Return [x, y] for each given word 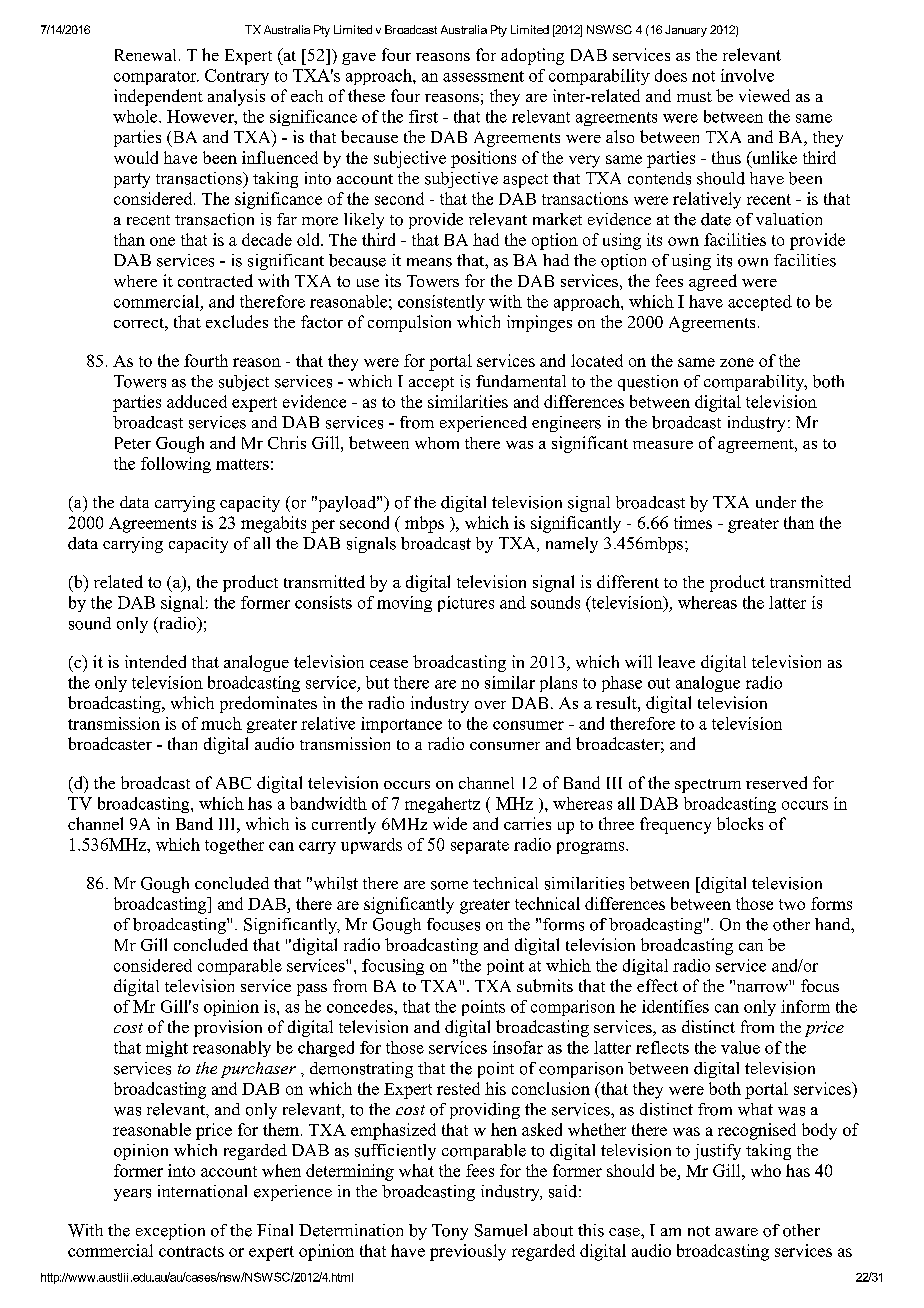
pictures [466, 604]
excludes [237, 321]
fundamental [521, 381]
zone [737, 362]
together [234, 846]
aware [736, 1232]
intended [155, 661]
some [449, 885]
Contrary [237, 77]
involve [747, 75]
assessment [483, 76]
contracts [191, 1251]
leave [676, 661]
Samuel [501, 1230]
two [792, 904]
